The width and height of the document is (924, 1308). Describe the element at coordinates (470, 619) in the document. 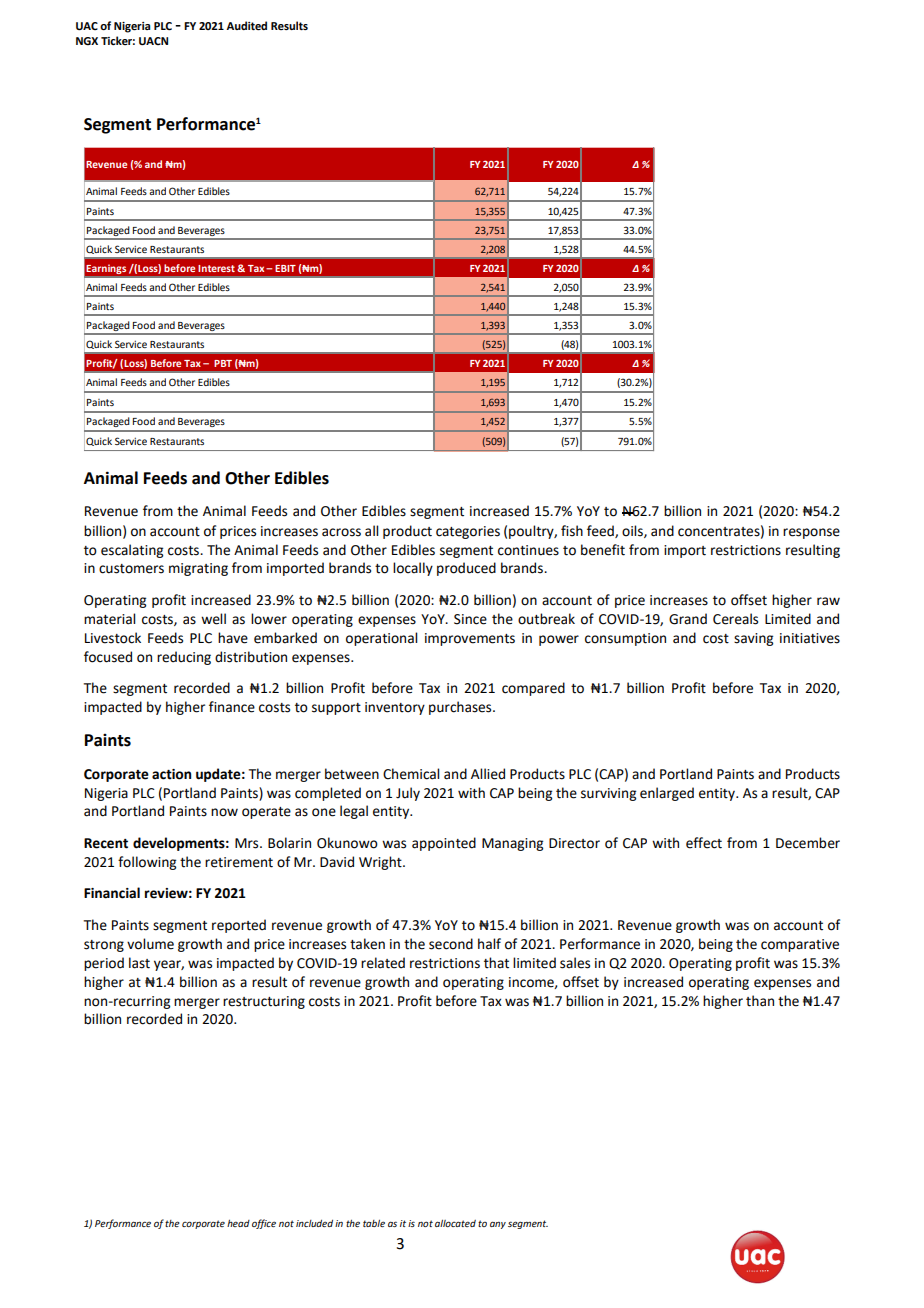

I see `Since` at that location.
